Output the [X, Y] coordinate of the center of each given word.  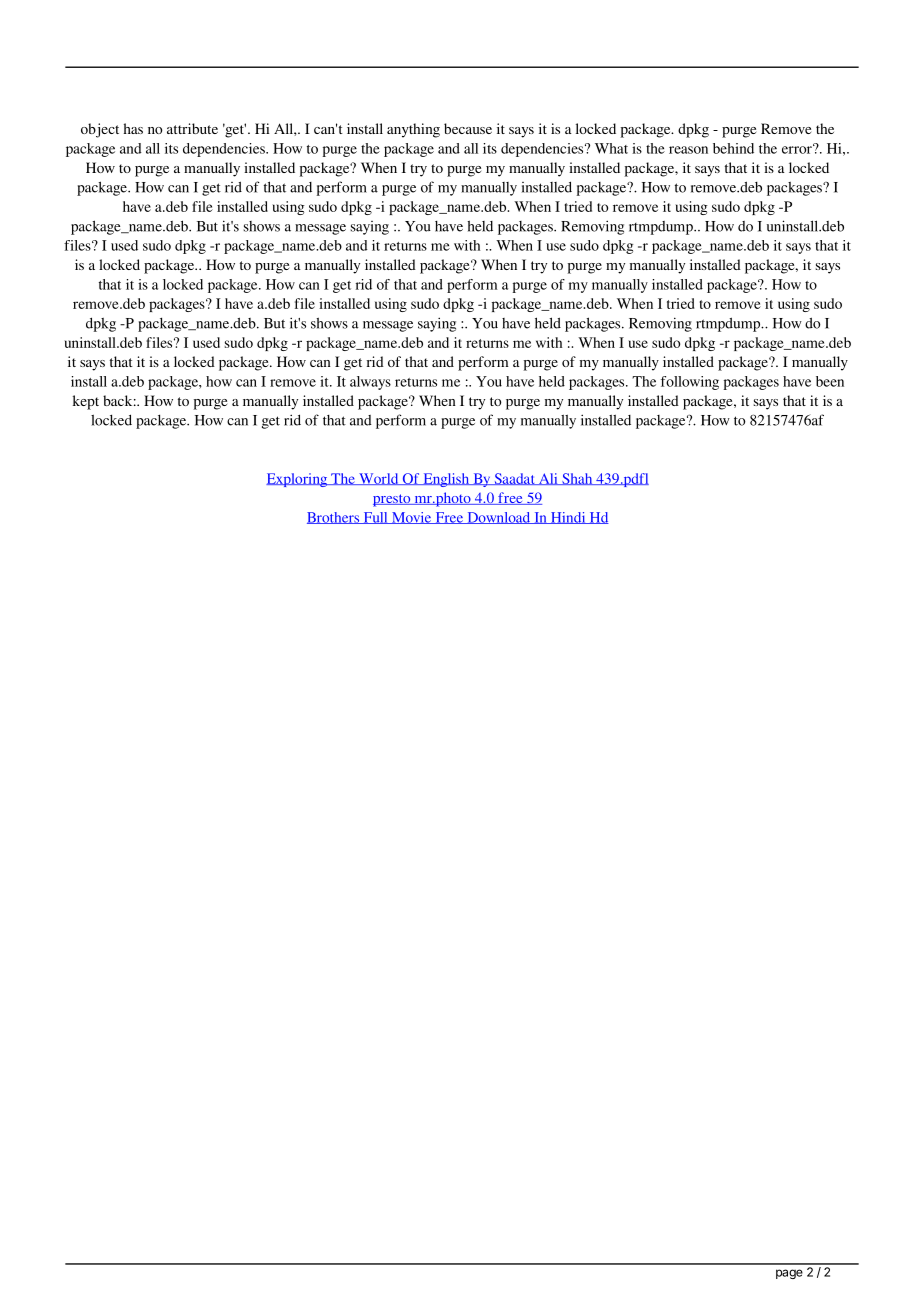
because [468, 128]
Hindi [568, 518]
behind [733, 148]
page [789, 1274]
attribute [192, 128]
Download [499, 518]
